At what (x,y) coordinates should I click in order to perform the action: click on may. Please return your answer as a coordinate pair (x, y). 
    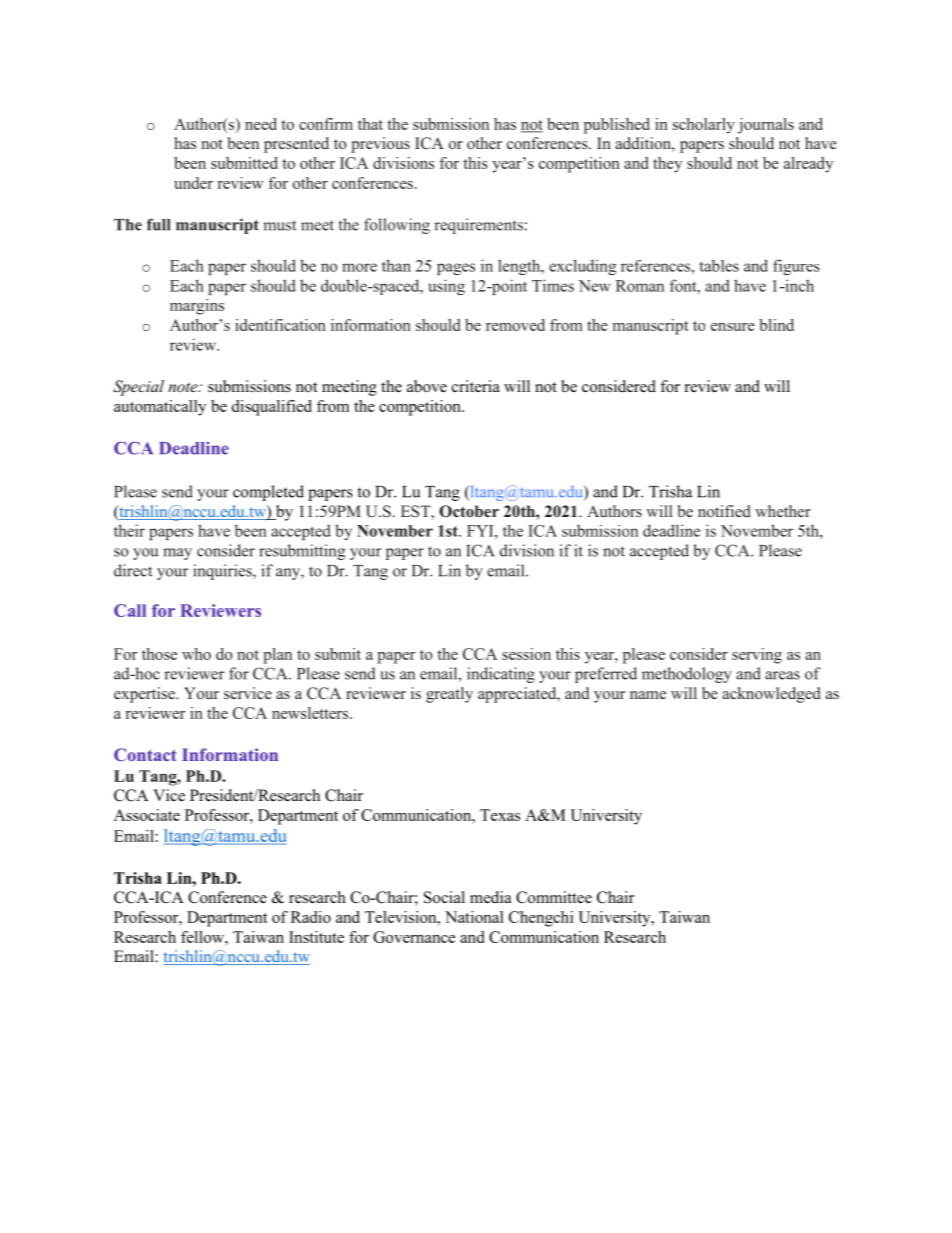
    Looking at the image, I should click on (177, 554).
